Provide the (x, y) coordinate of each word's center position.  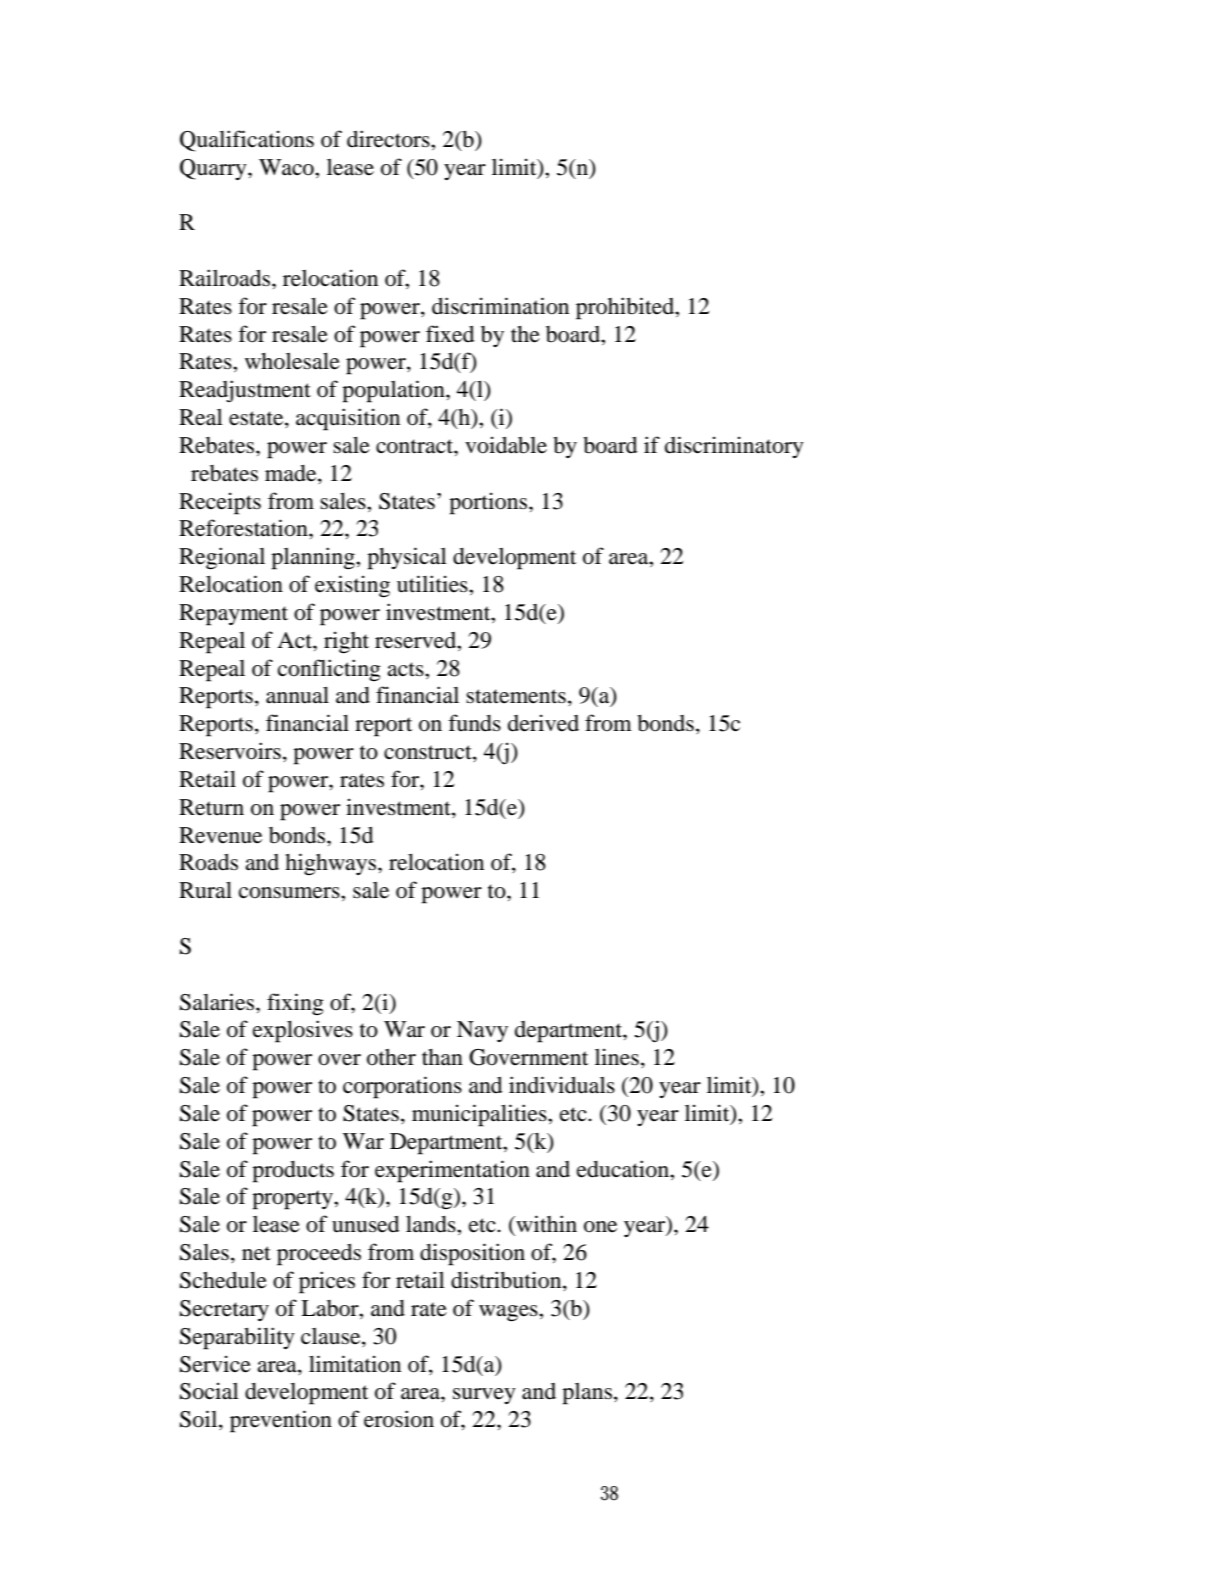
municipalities (480, 1115)
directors (389, 139)
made (292, 473)
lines (617, 1057)
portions (489, 503)
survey (484, 1396)
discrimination (500, 306)
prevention (281, 1421)
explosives (303, 1031)
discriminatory (734, 447)
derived (543, 723)
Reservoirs (230, 751)
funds (474, 723)
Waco (287, 167)
